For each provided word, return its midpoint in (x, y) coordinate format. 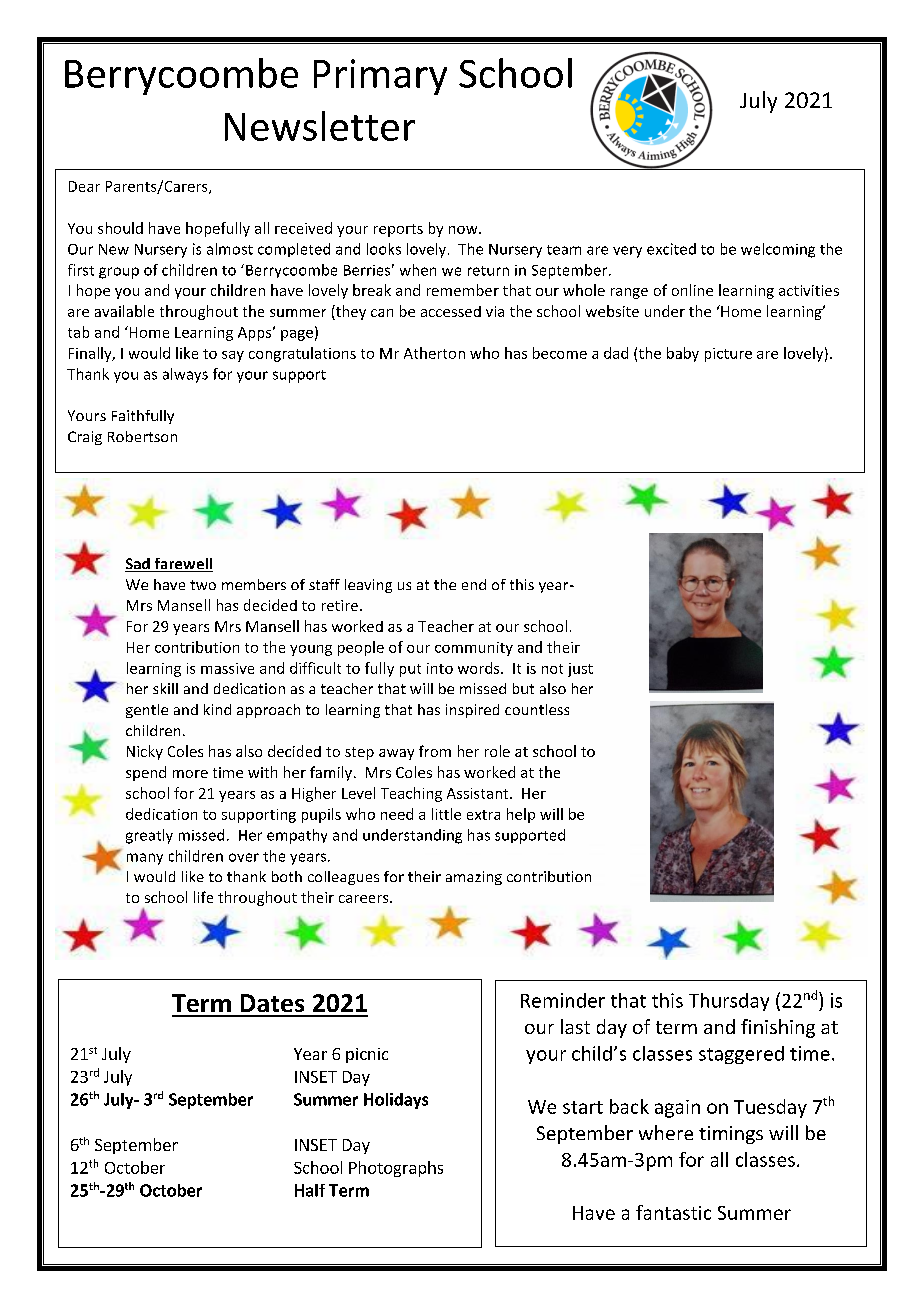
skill (165, 688)
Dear (84, 186)
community (474, 649)
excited (671, 249)
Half (310, 1190)
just (580, 670)
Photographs (396, 1169)
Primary (380, 77)
